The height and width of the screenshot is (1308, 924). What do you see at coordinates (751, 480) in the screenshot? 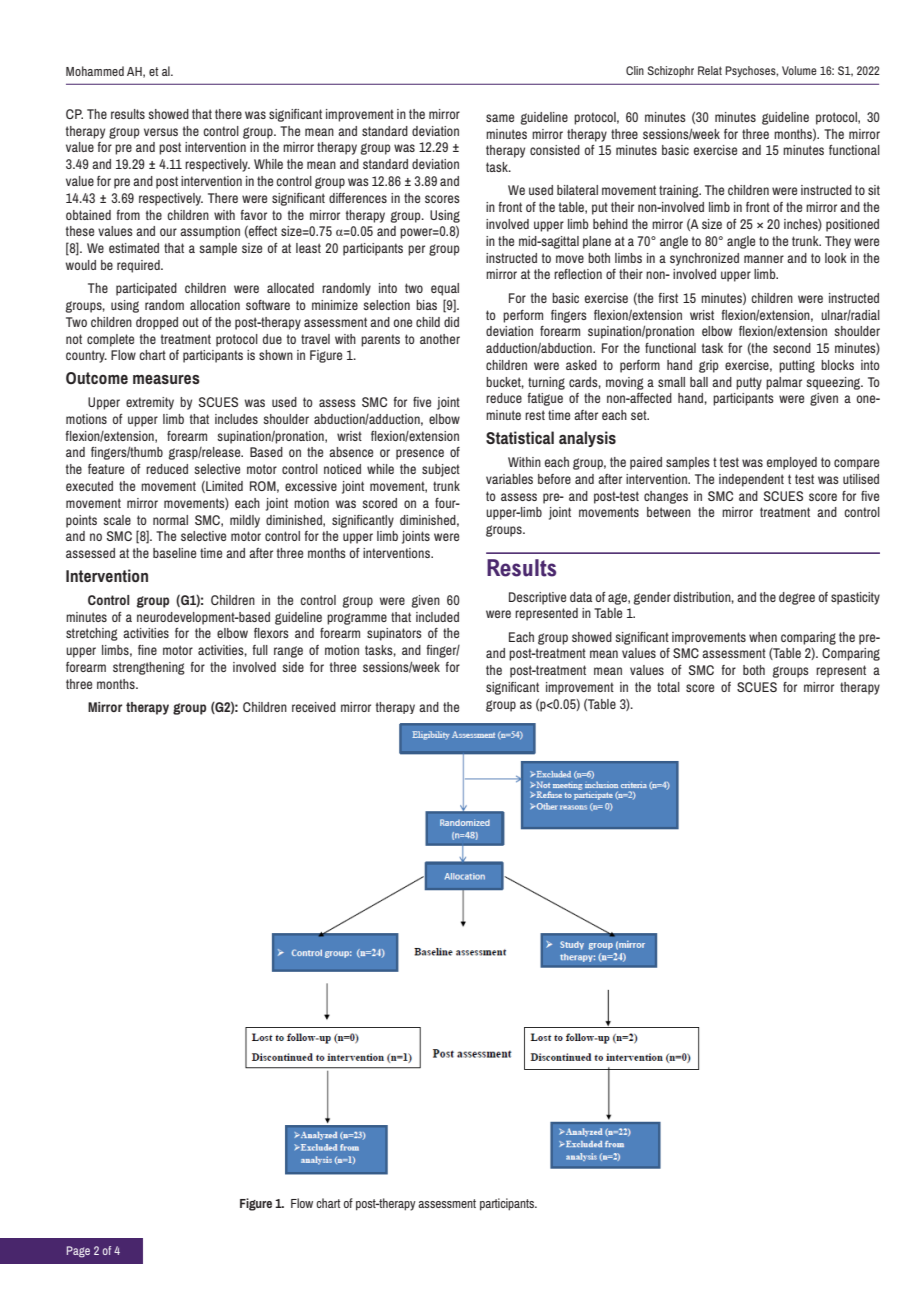
I see `independent` at bounding box center [751, 480].
